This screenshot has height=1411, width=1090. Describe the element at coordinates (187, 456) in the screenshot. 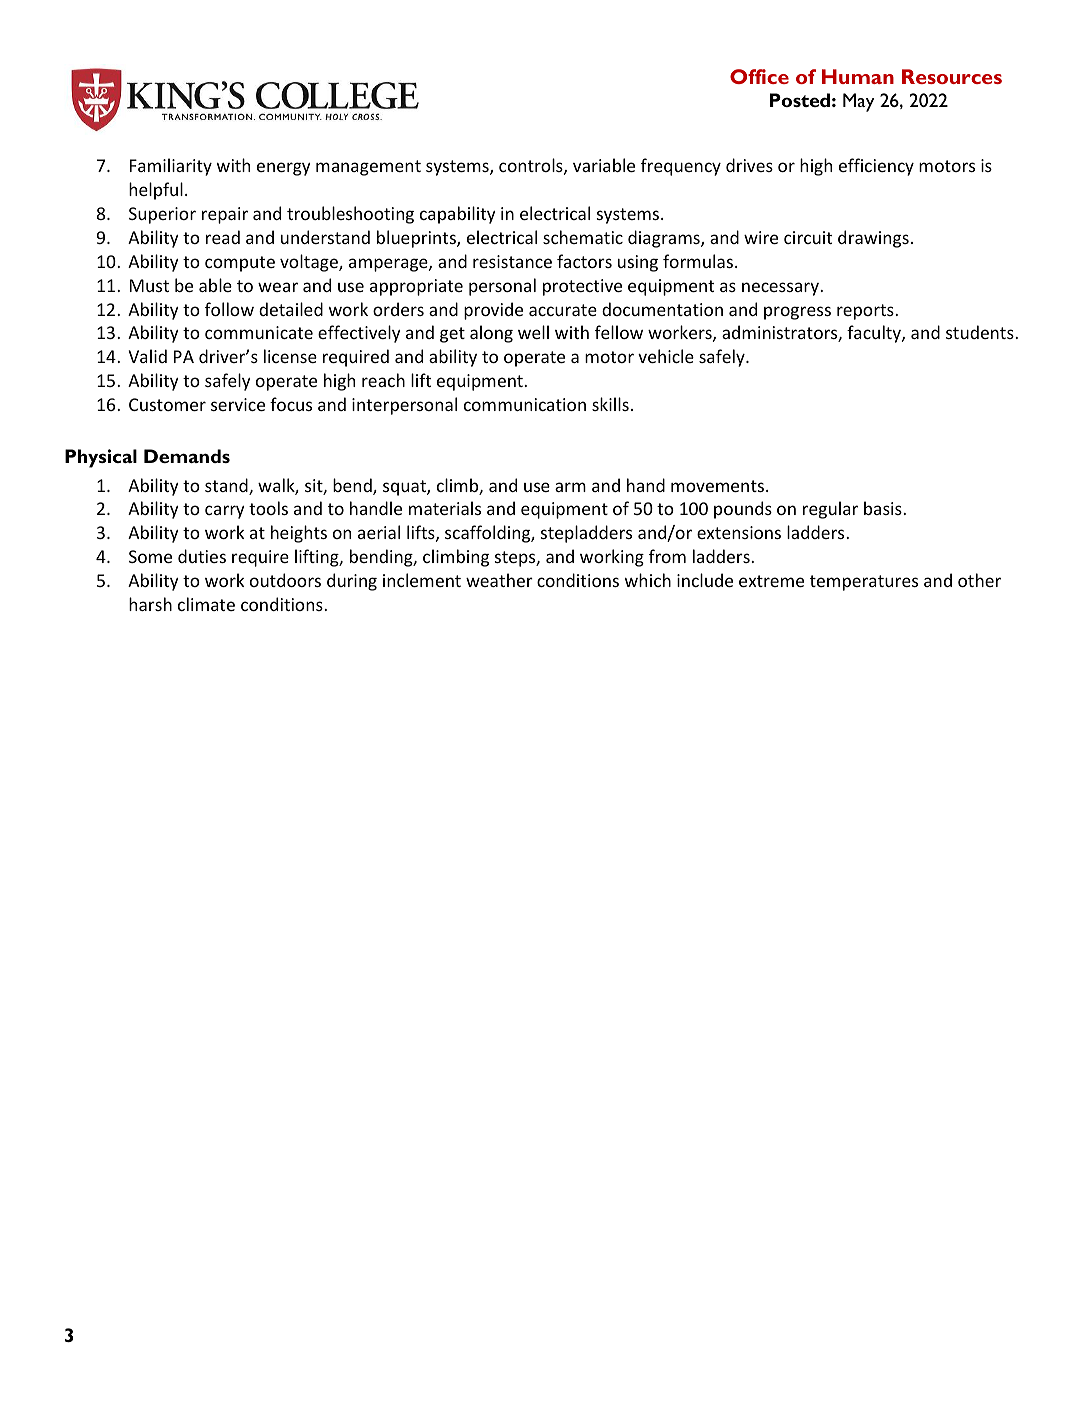

I see `Demands` at that location.
